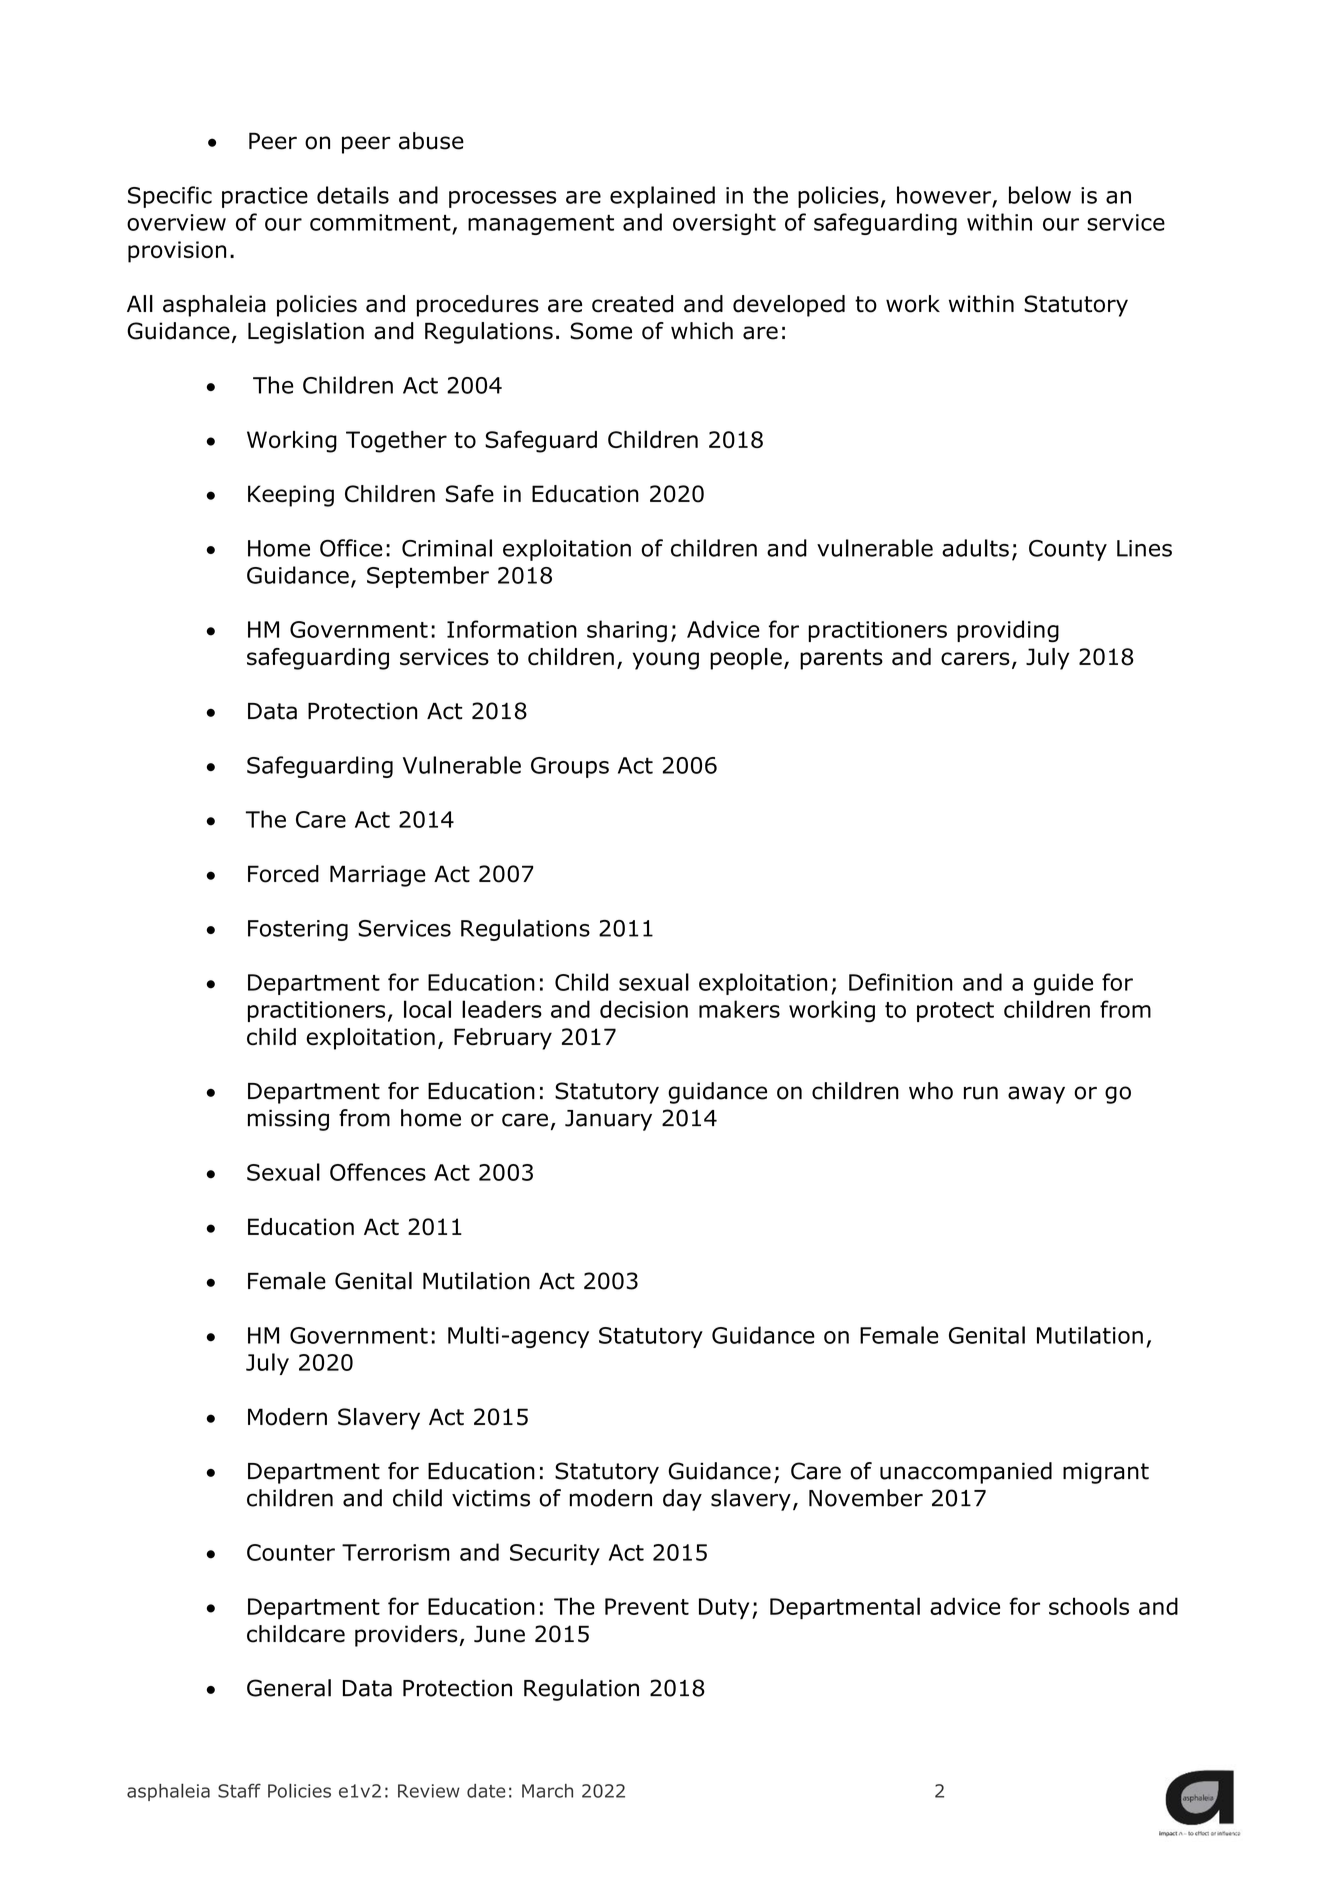 This document has height=1880, width=1330. Describe the element at coordinates (1040, 195) in the document. I see `below` at that location.
